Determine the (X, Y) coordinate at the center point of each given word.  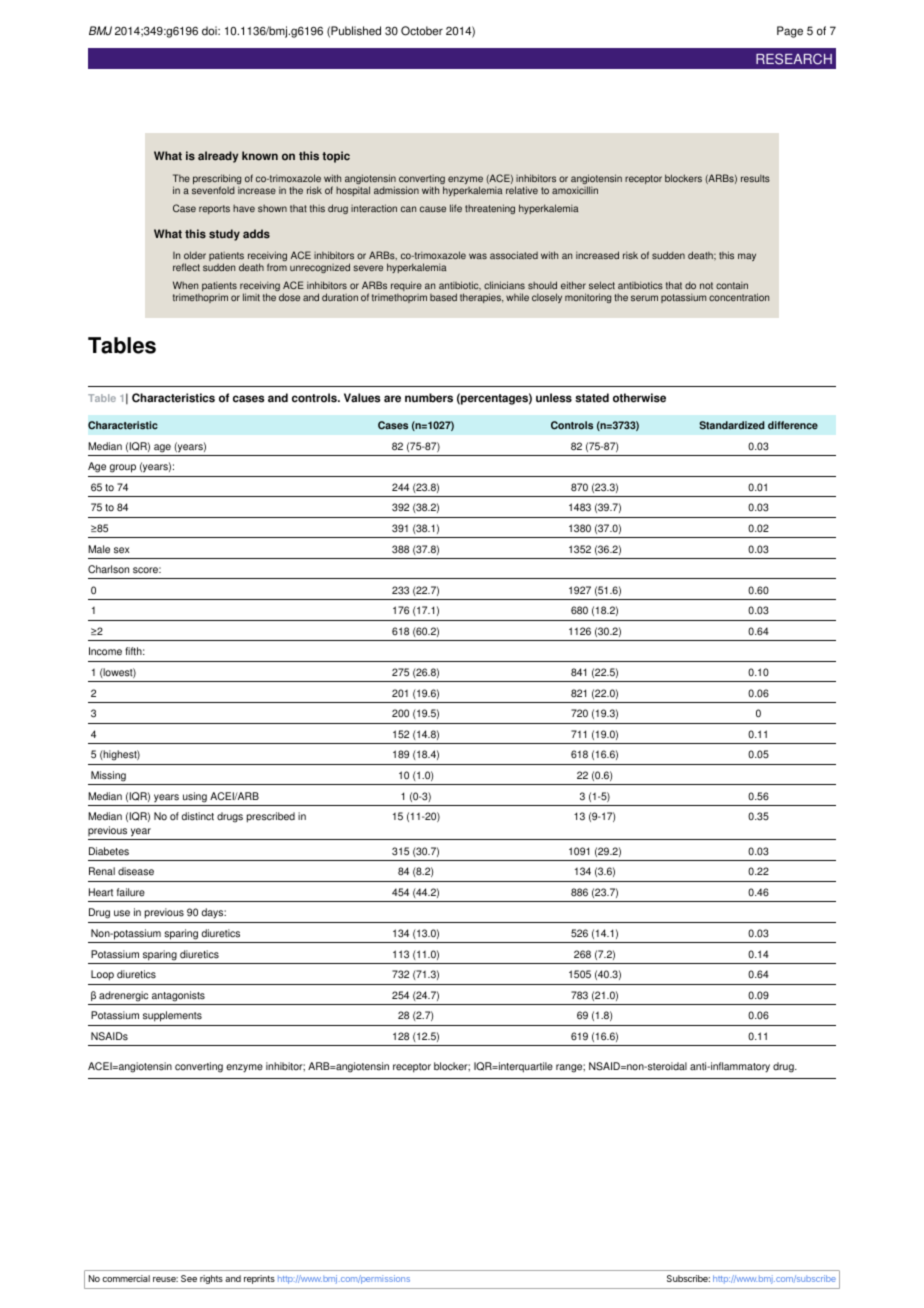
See (189, 1278)
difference (793, 425)
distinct (198, 816)
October (422, 31)
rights (211, 1279)
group (123, 468)
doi (210, 31)
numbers (429, 398)
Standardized (732, 425)
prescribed (271, 817)
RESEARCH (794, 59)
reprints (259, 1279)
